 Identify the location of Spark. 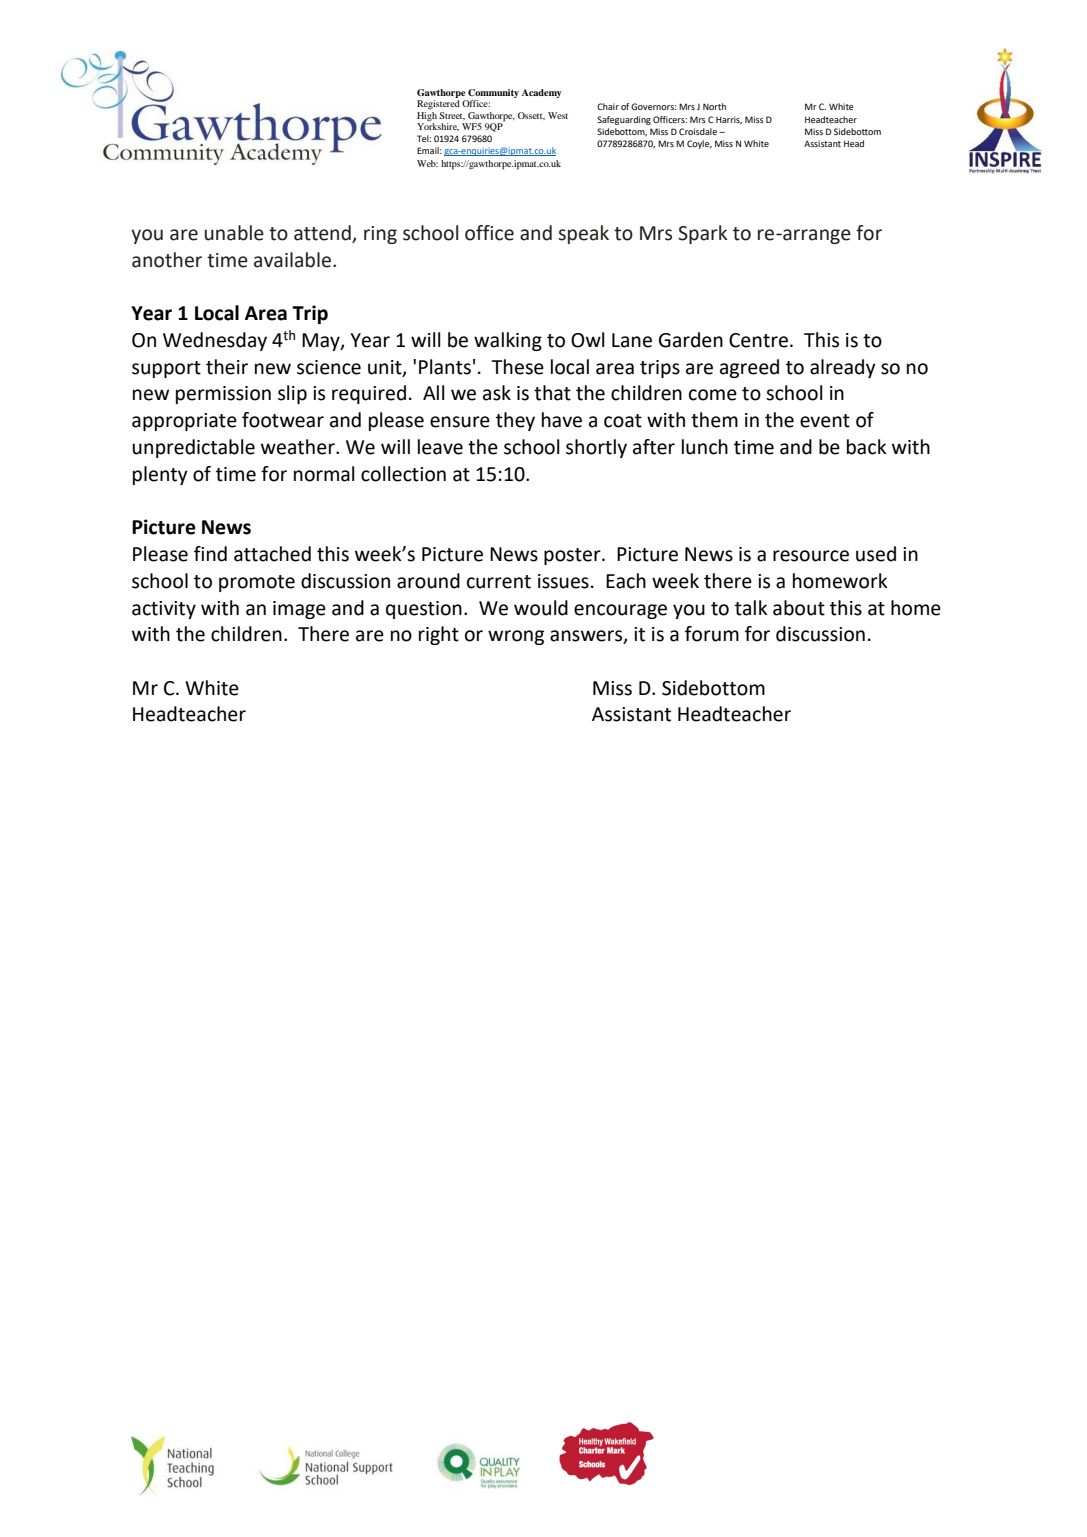
(702, 234).
